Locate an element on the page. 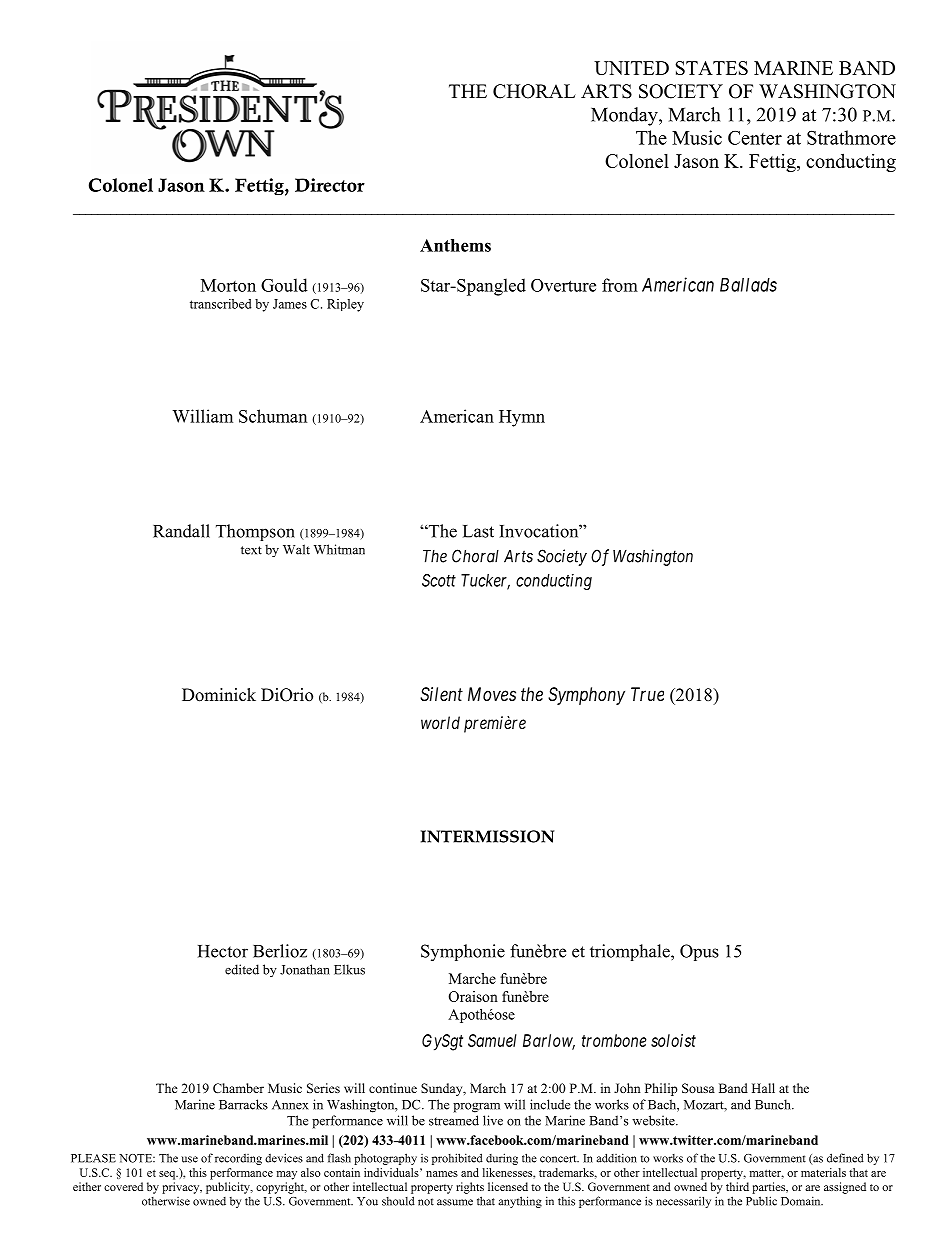  Dominick is located at coordinates (219, 695).
